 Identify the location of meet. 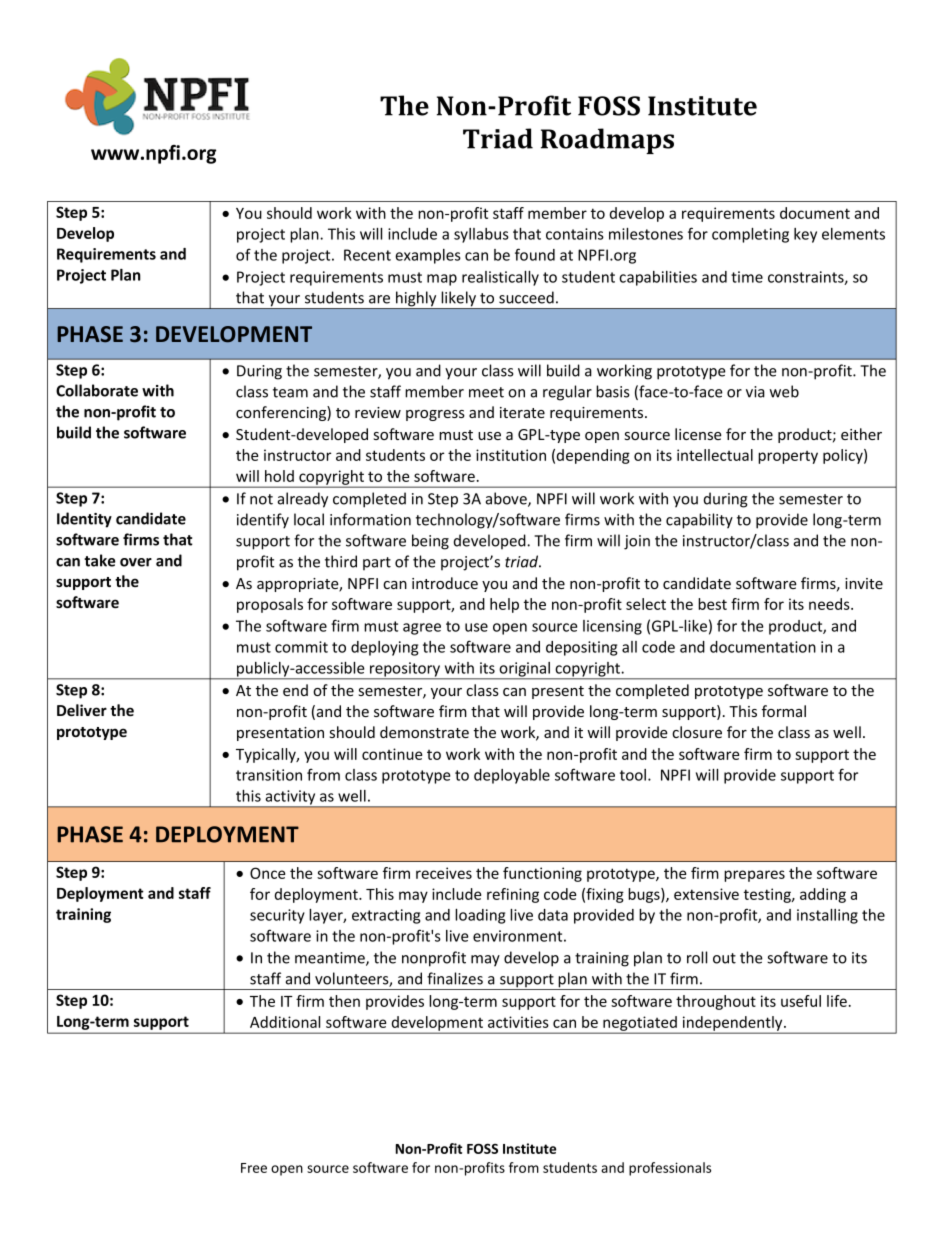
(486, 392).
